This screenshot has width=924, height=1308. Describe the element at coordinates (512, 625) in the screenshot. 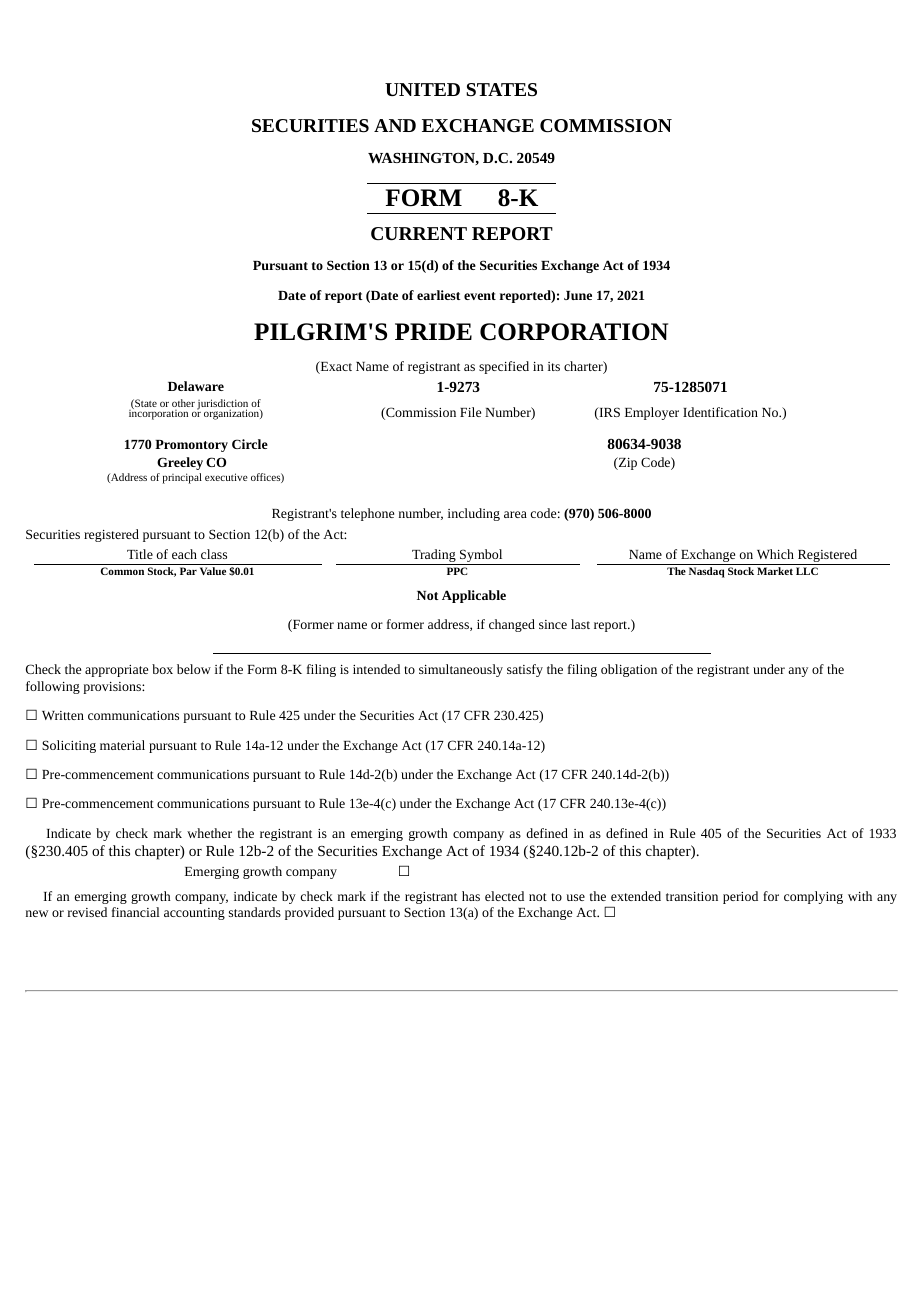

I see `changed` at that location.
